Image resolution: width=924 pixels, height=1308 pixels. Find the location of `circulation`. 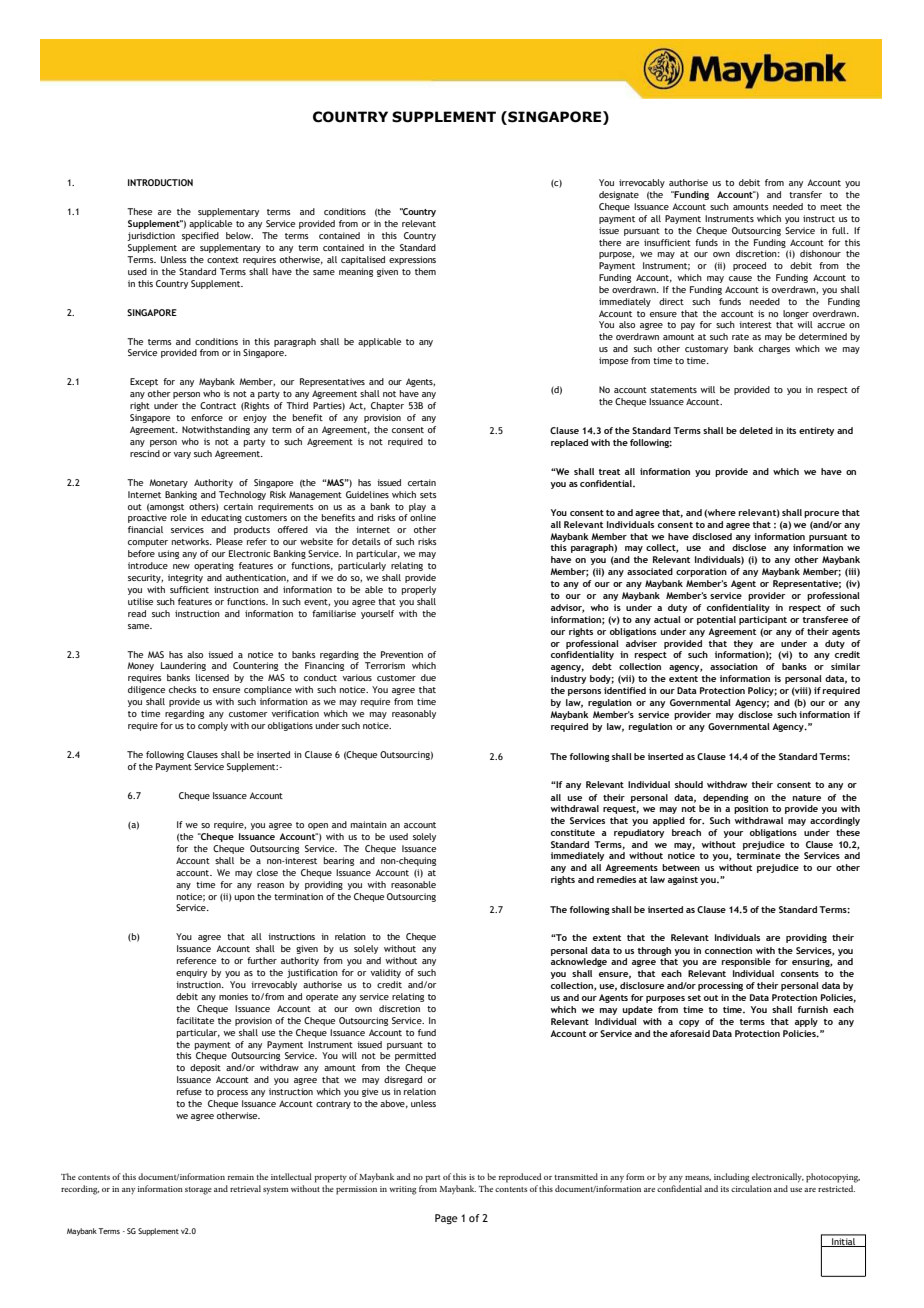

circulation is located at coordinates (751, 1187).
